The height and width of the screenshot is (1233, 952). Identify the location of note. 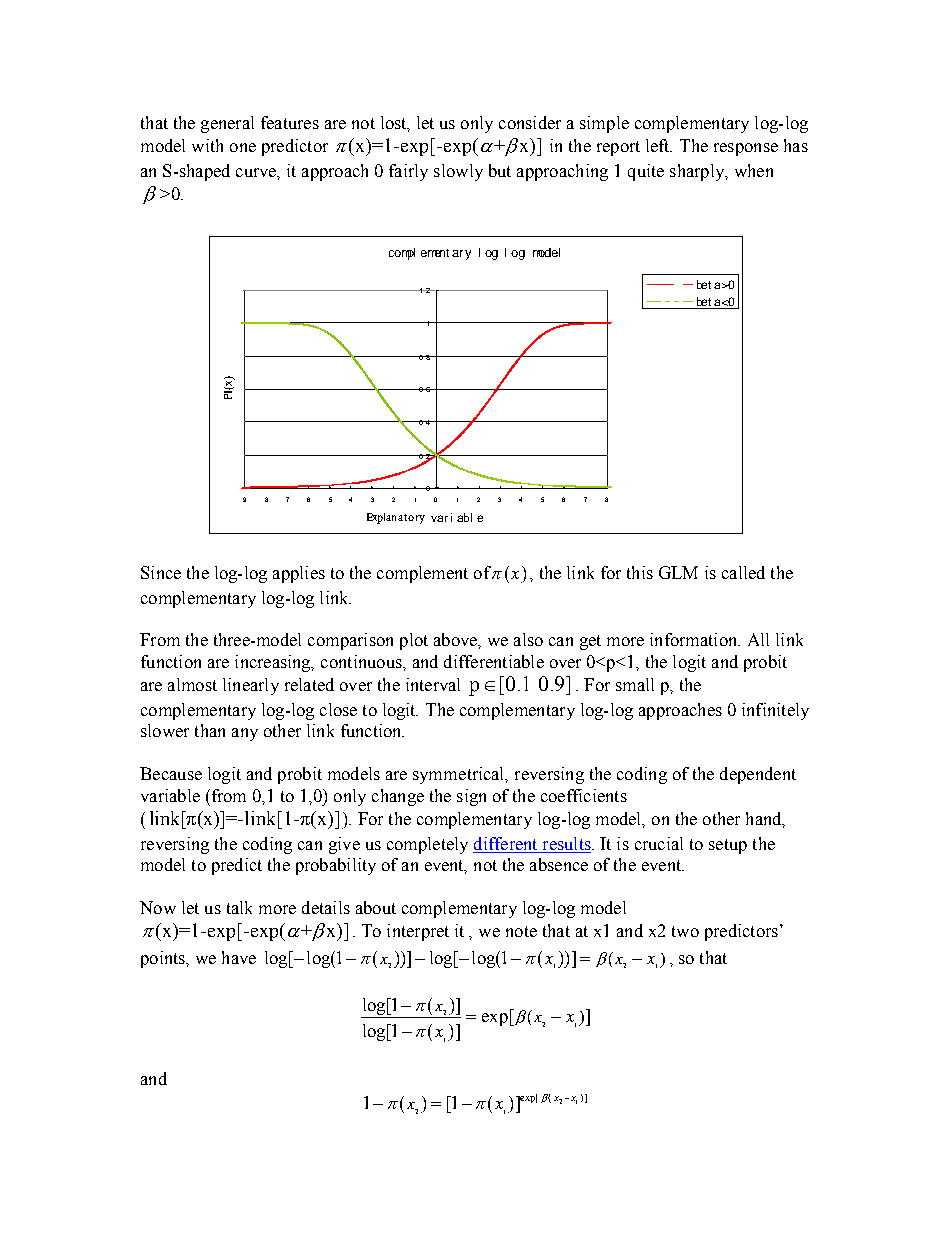
(521, 931).
